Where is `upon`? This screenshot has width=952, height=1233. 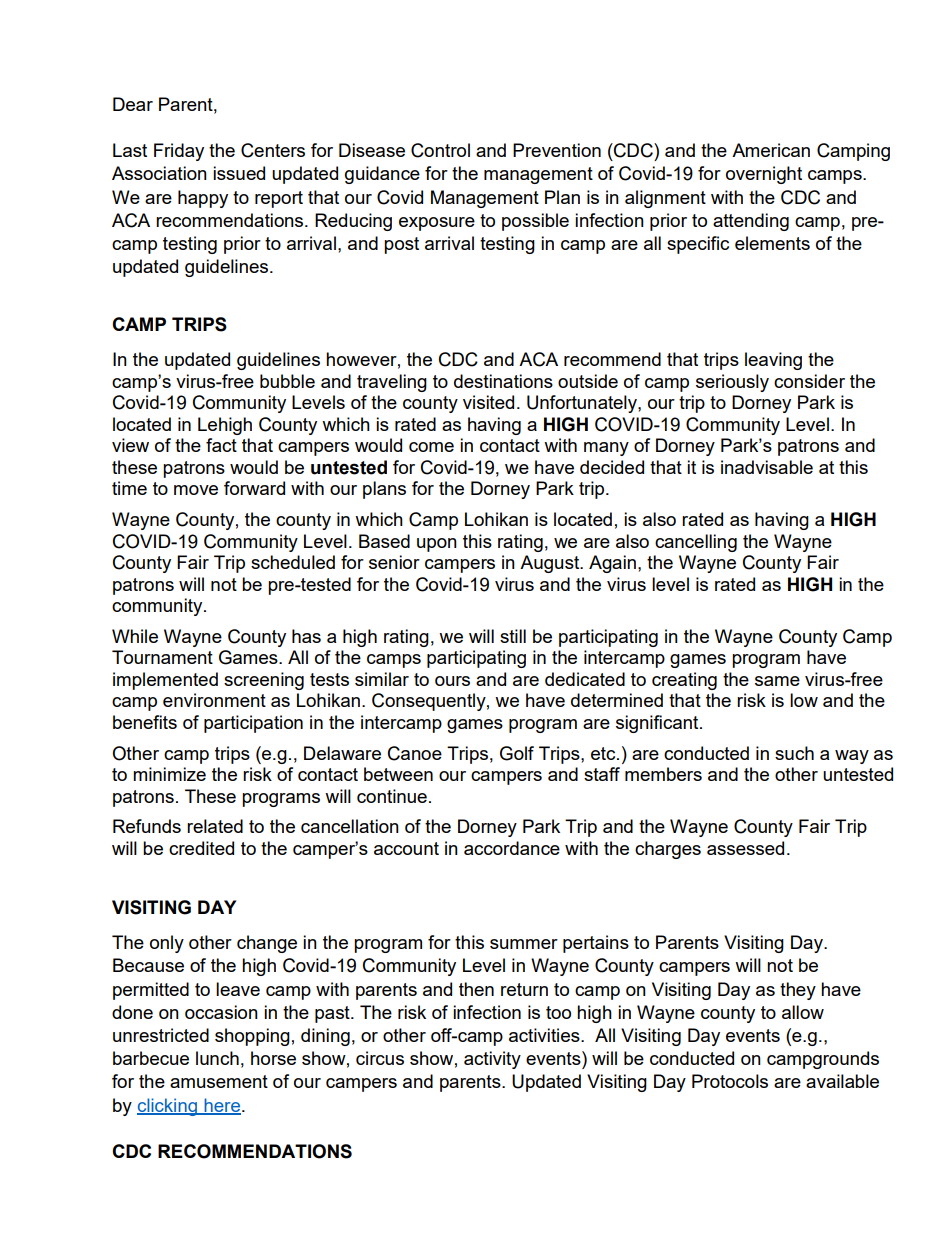
upon is located at coordinates (437, 545).
